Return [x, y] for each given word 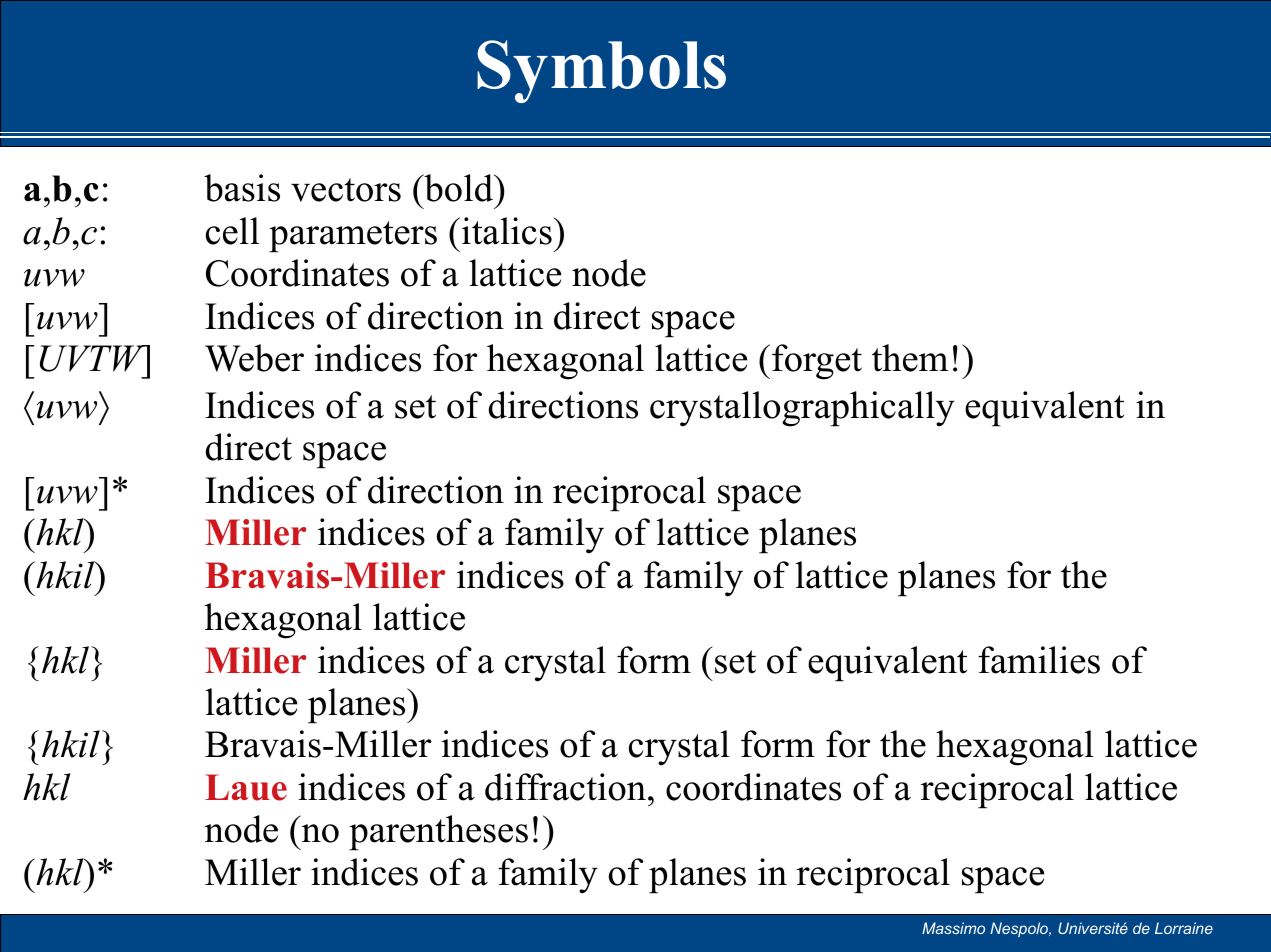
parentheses [438, 833]
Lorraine [1184, 928]
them [910, 358]
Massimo [953, 928]
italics [508, 231]
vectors [346, 190]
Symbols [601, 71]
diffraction [565, 787]
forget [817, 362]
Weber [254, 358]
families [1039, 660]
